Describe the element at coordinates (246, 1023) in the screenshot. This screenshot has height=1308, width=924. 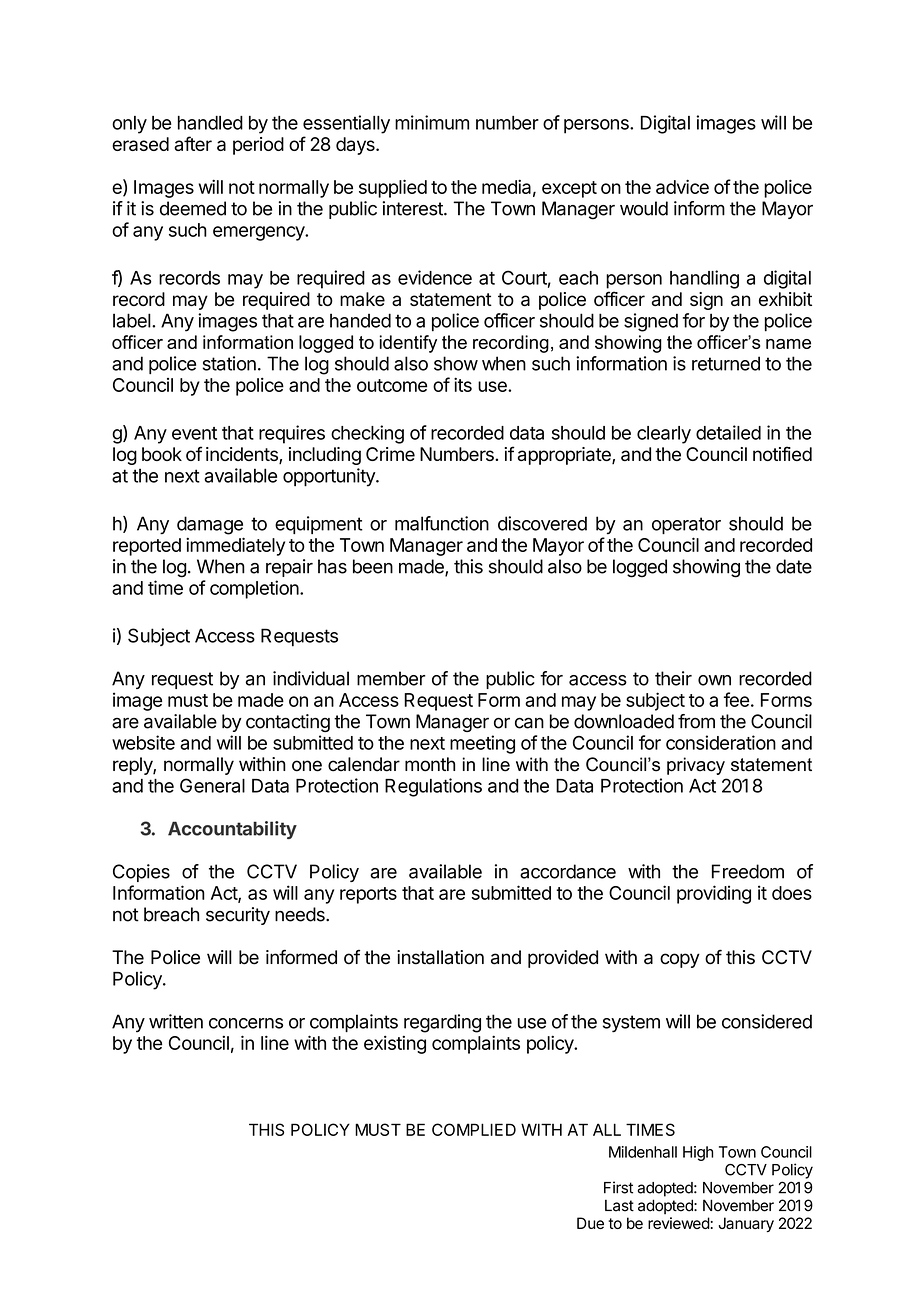
I see `concerns` at that location.
